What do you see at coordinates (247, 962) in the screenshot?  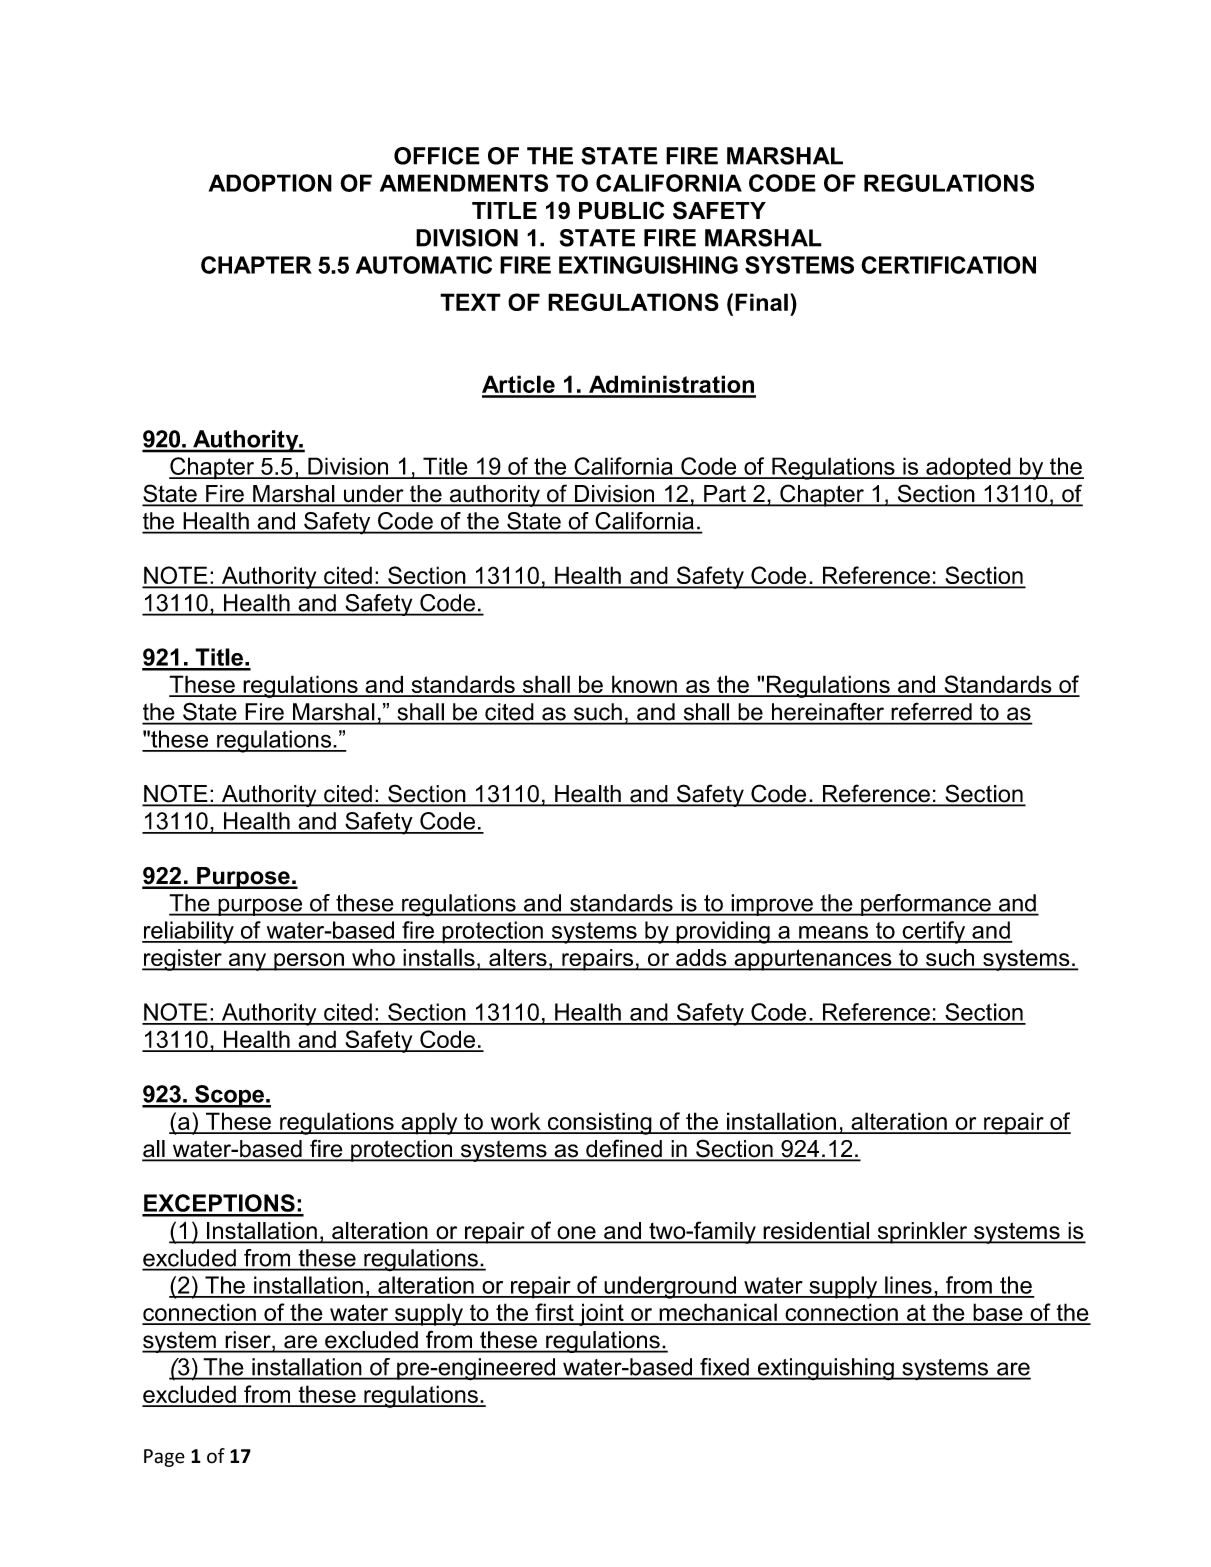 I see `any` at bounding box center [247, 962].
